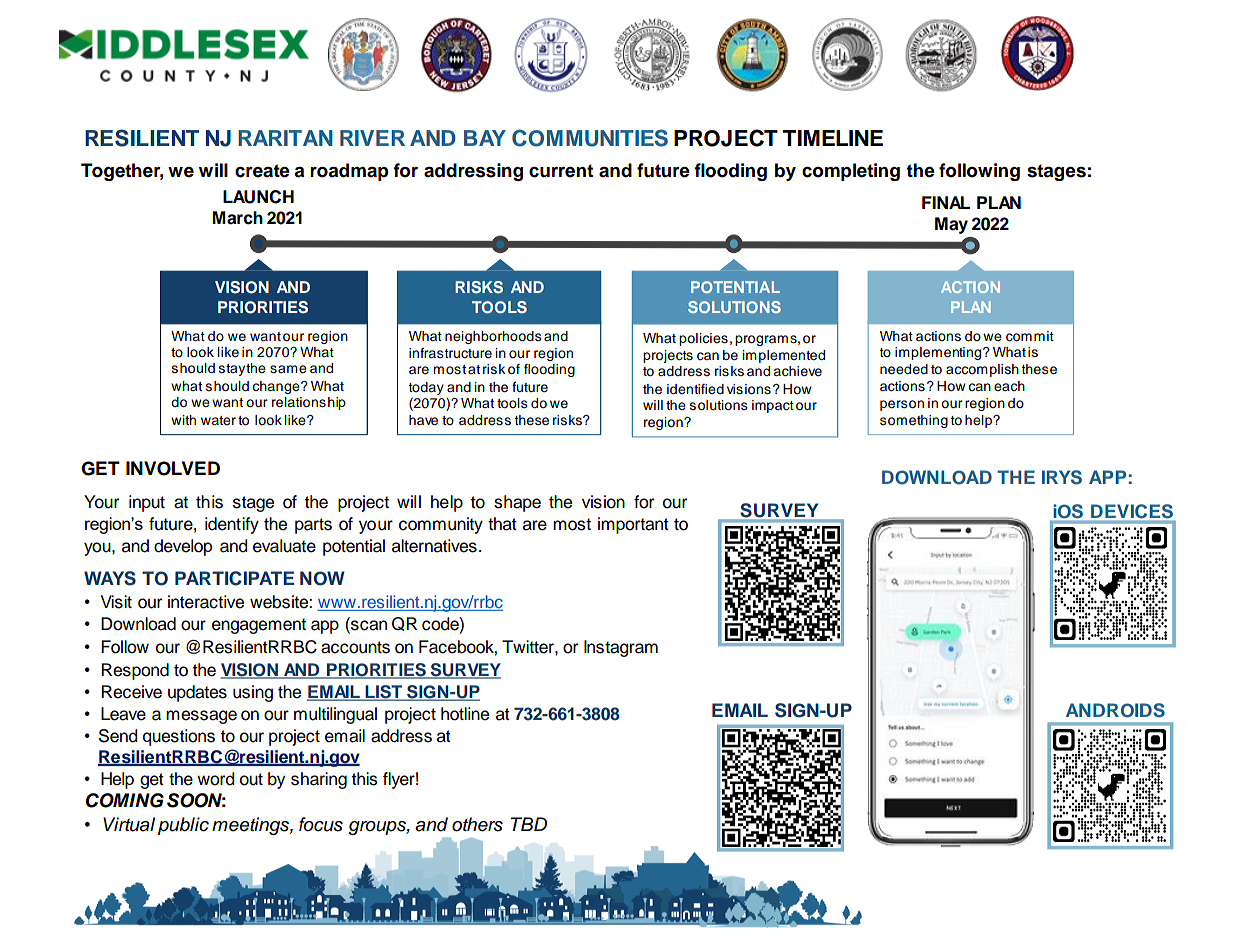  What do you see at coordinates (914, 421) in the image?
I see `something` at bounding box center [914, 421].
